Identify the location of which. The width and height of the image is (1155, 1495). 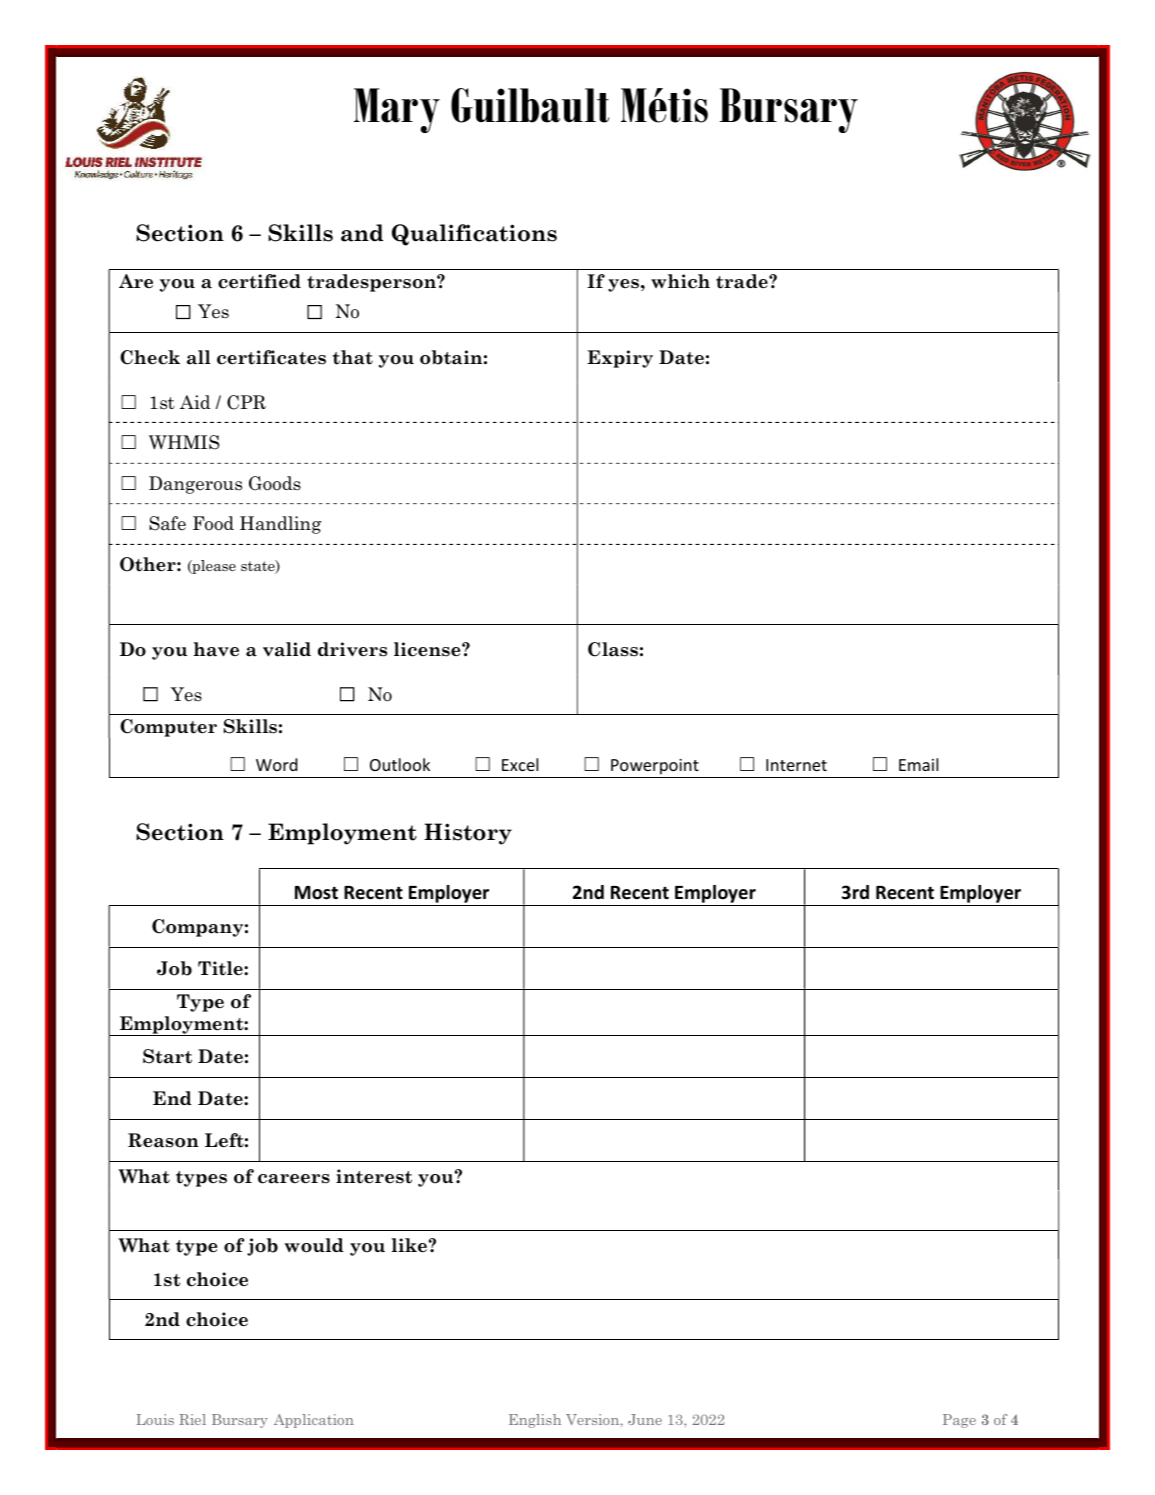
(680, 281).
